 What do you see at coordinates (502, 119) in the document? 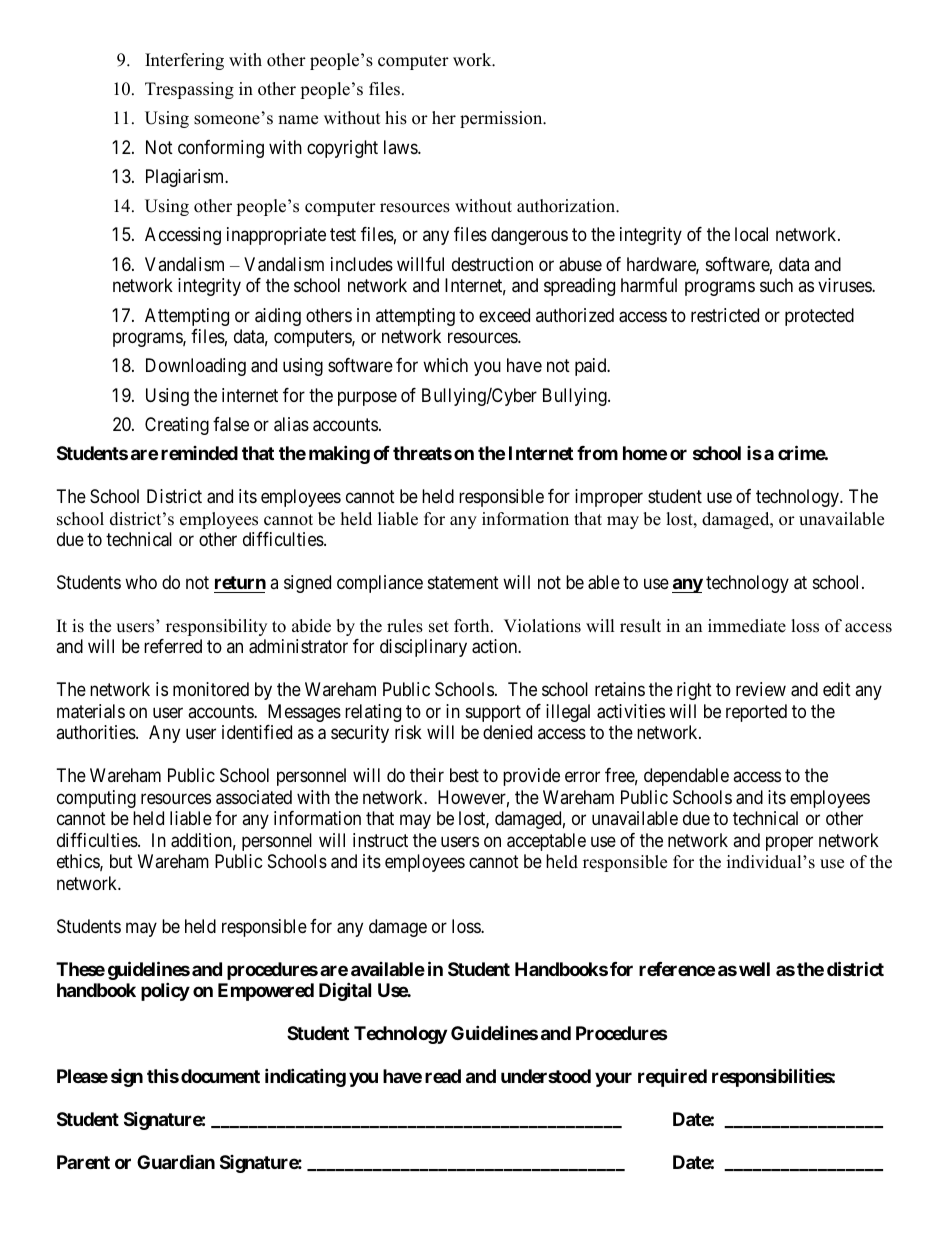
I see `permission` at bounding box center [502, 119].
